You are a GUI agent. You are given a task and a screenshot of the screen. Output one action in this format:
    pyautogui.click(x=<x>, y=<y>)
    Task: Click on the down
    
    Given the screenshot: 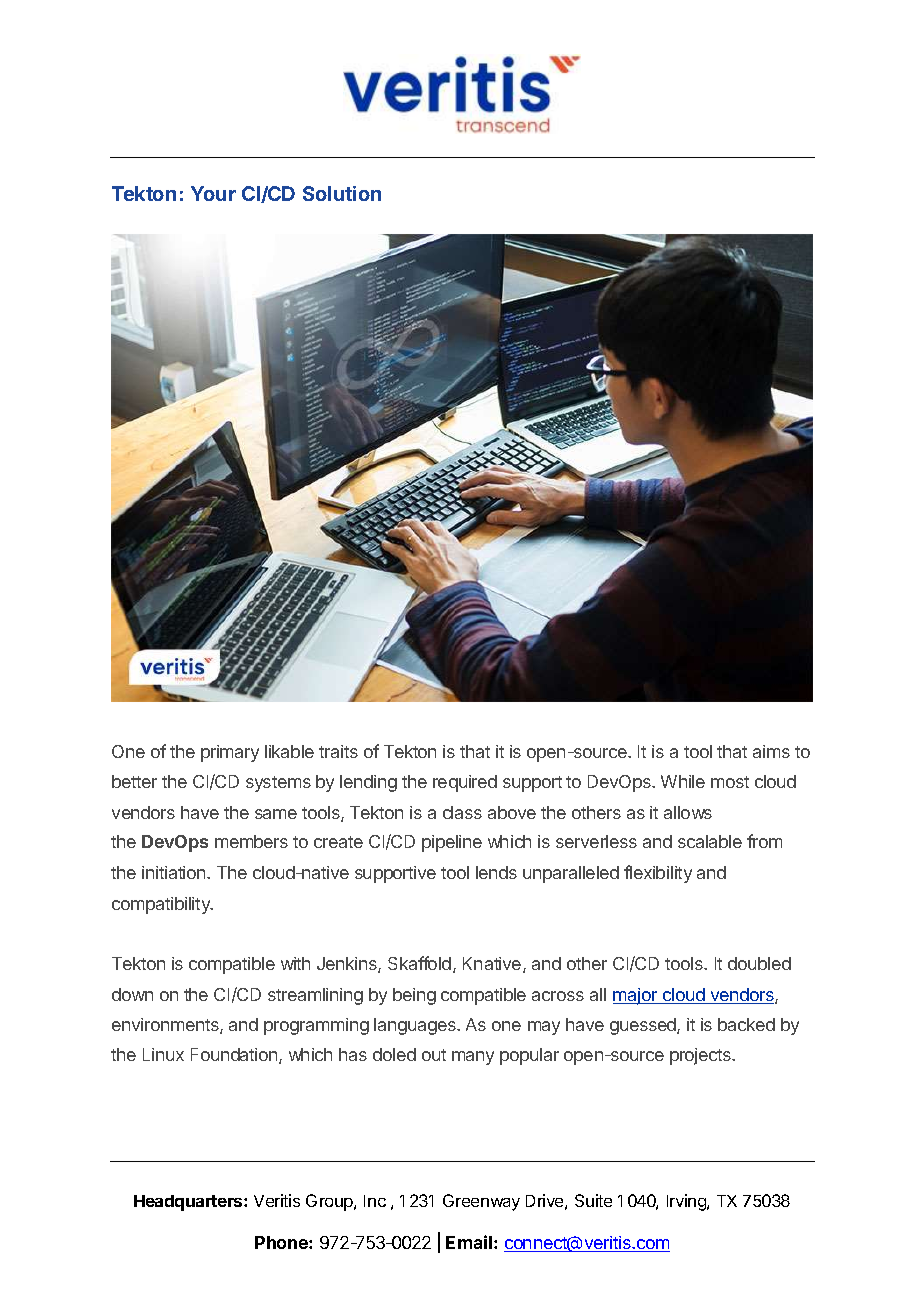 What is the action you would take?
    pyautogui.click(x=132, y=994)
